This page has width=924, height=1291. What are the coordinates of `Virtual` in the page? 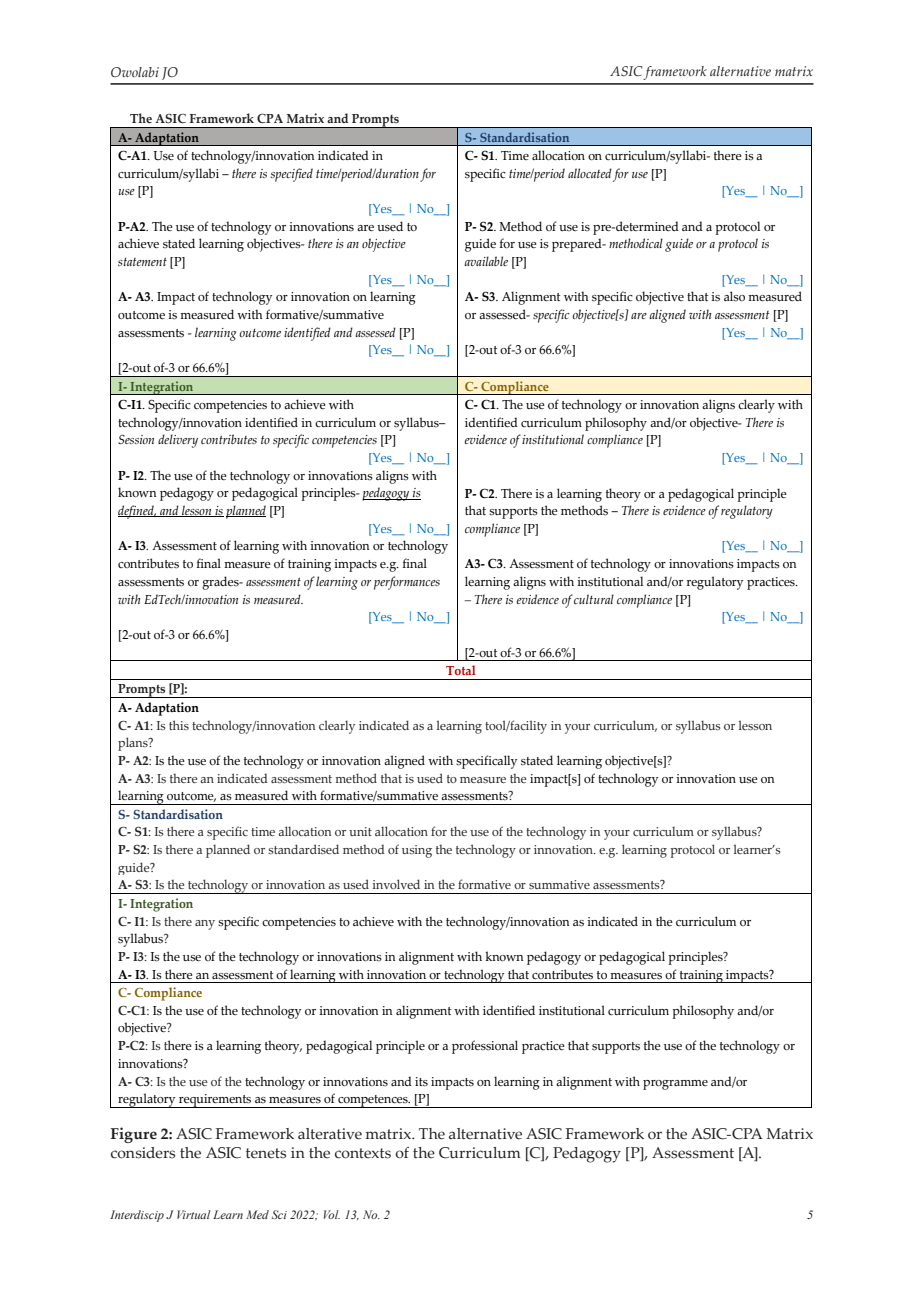 It's located at (194, 1214).
